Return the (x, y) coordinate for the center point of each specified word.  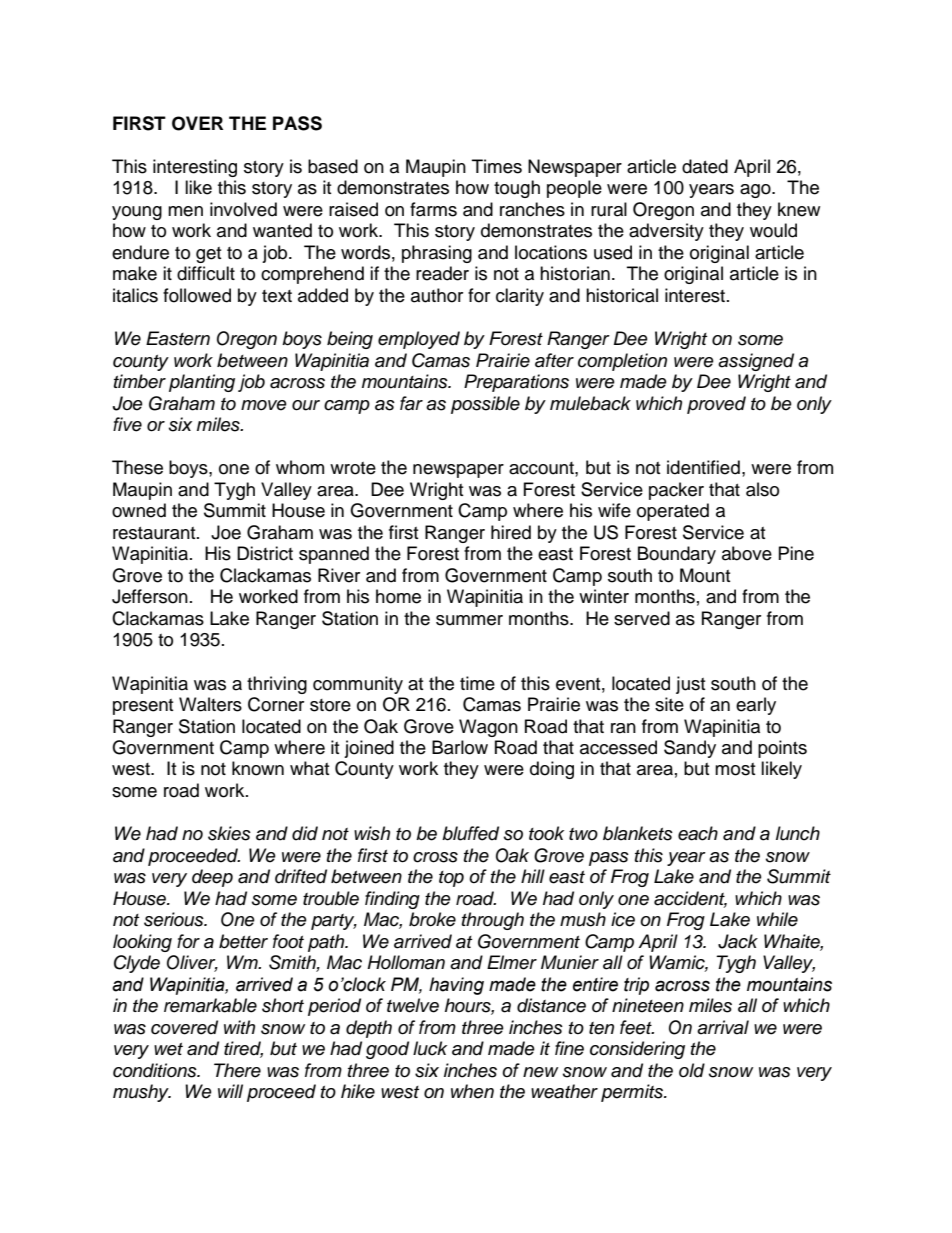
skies (229, 833)
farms (433, 209)
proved (716, 405)
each (698, 833)
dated (705, 166)
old (692, 1070)
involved (243, 209)
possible (485, 405)
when (472, 1091)
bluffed (470, 833)
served (642, 618)
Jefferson (150, 596)
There (237, 1070)
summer (469, 620)
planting (202, 383)
